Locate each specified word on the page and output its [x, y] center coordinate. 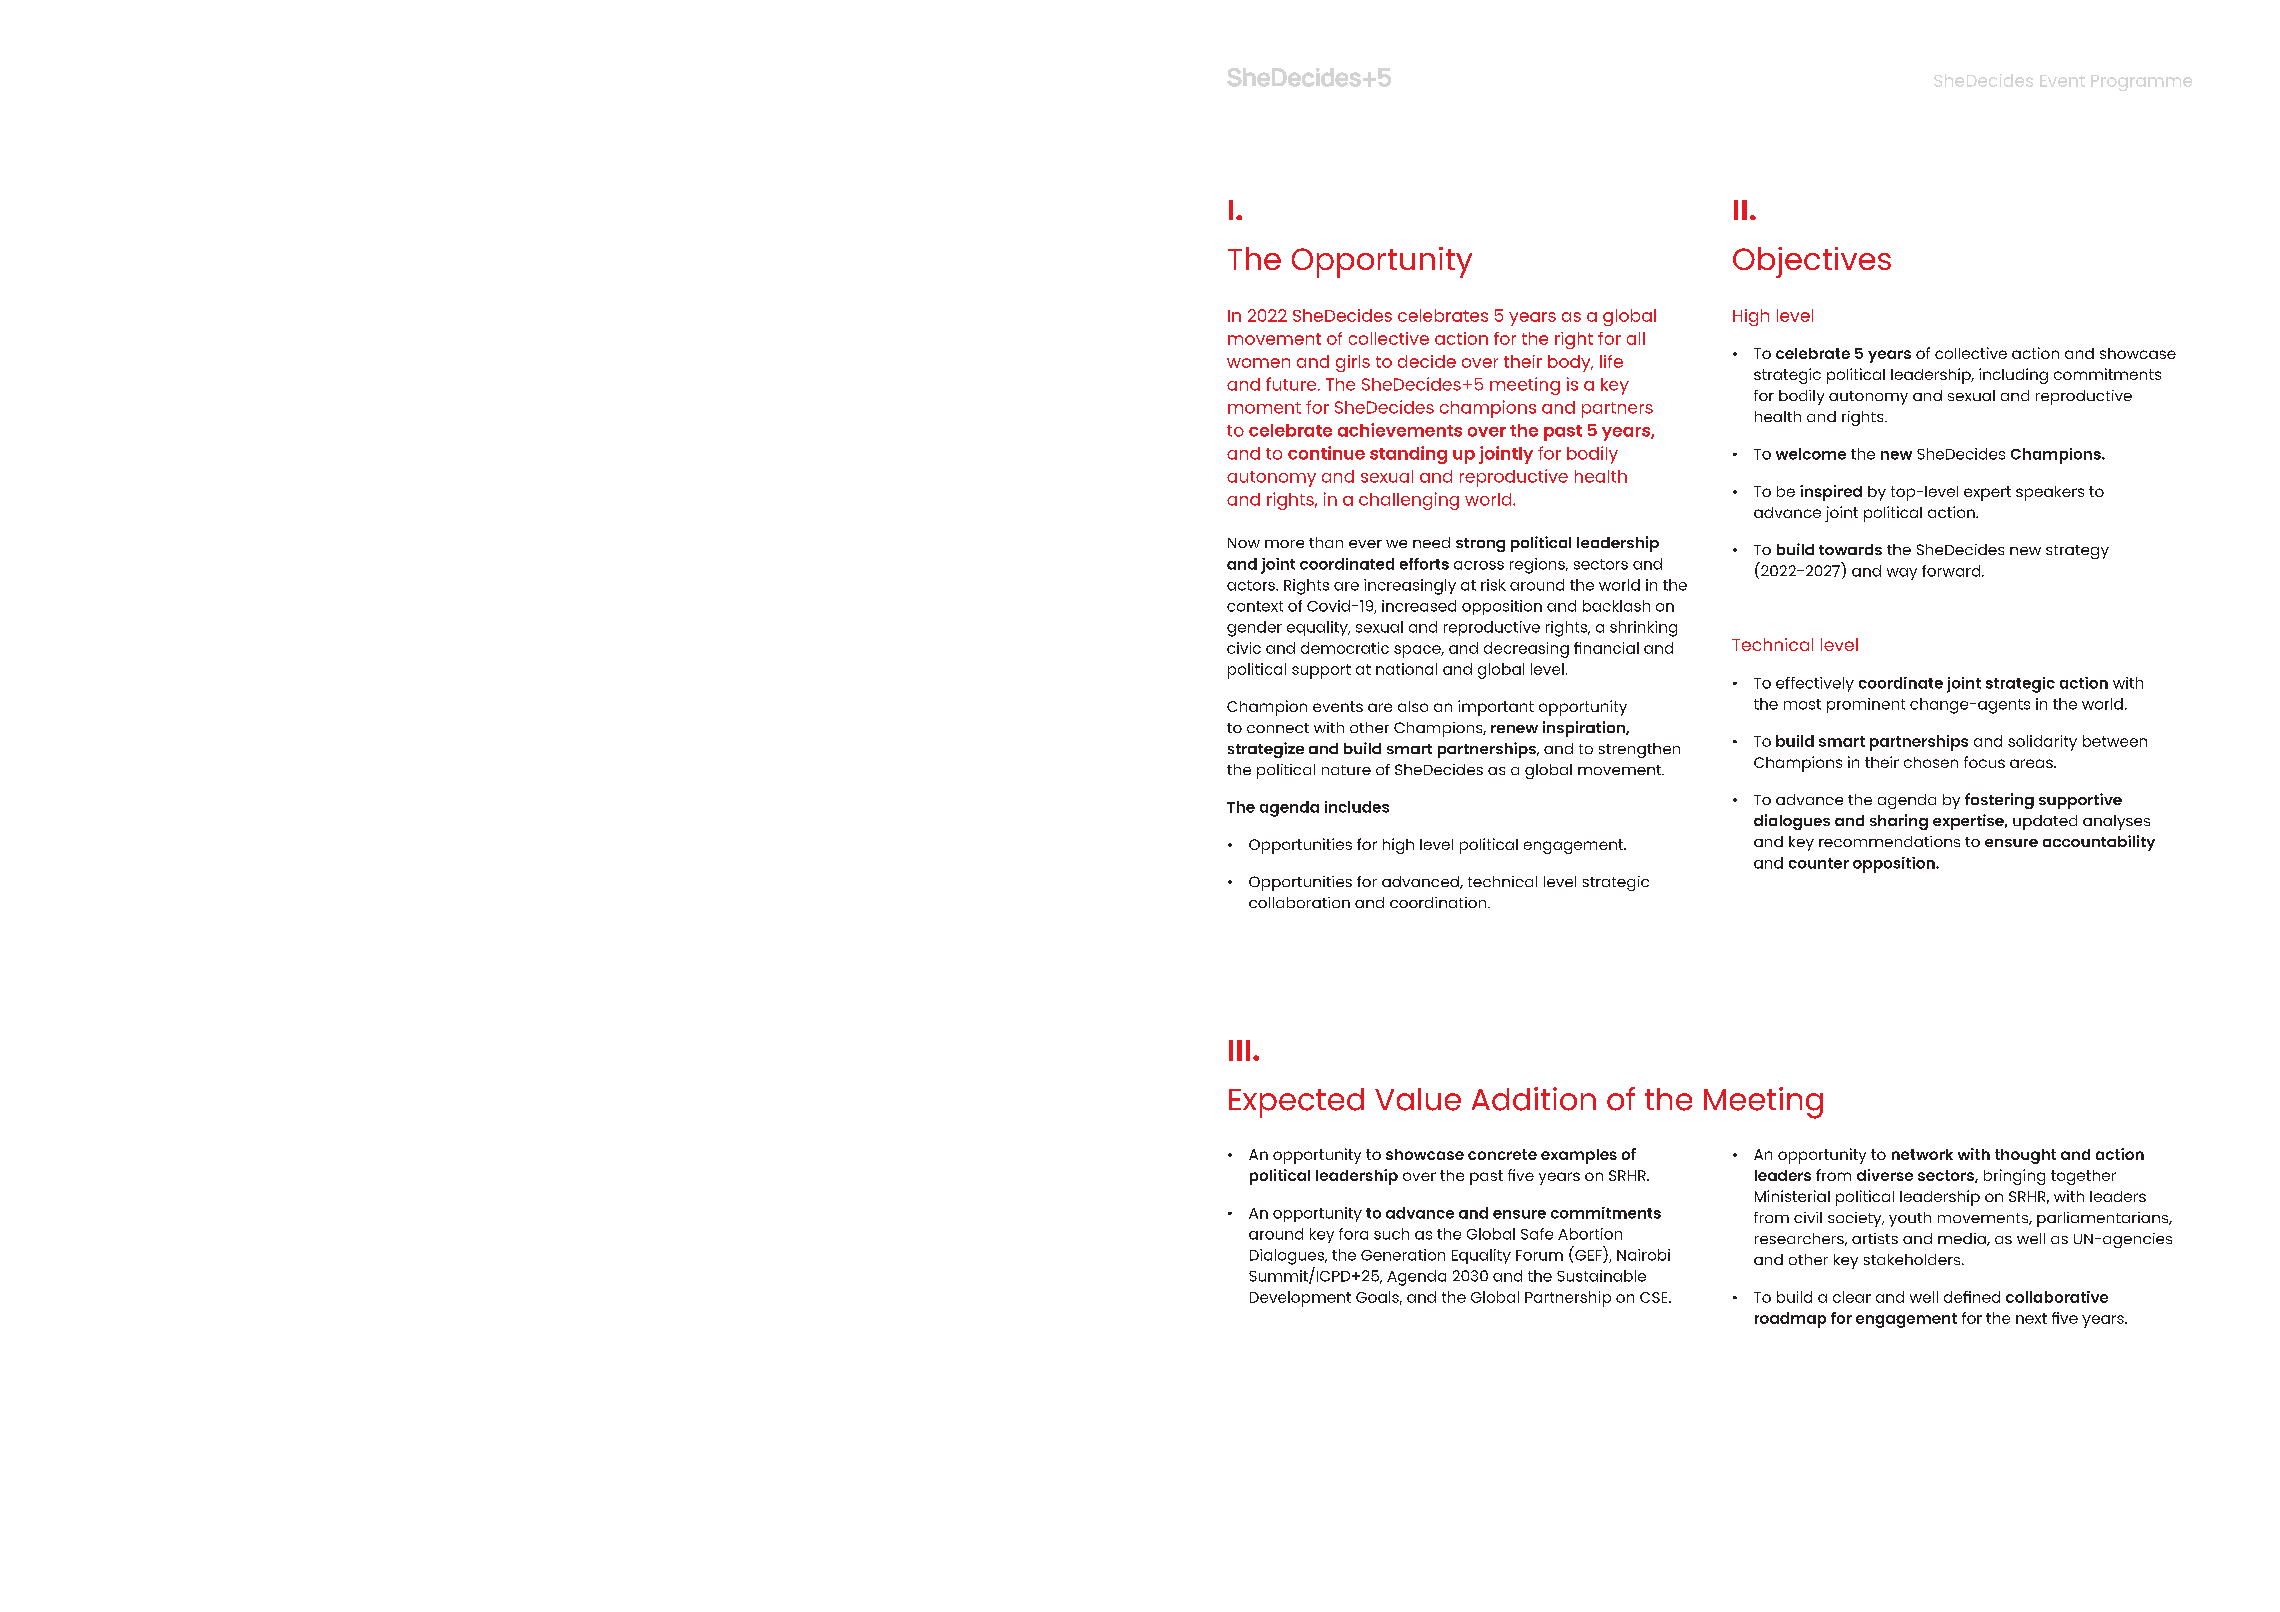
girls [1353, 363]
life [1611, 361]
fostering [1999, 801]
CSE [1655, 1297]
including [2013, 376]
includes [1357, 807]
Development [1300, 1299]
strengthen [1639, 750]
